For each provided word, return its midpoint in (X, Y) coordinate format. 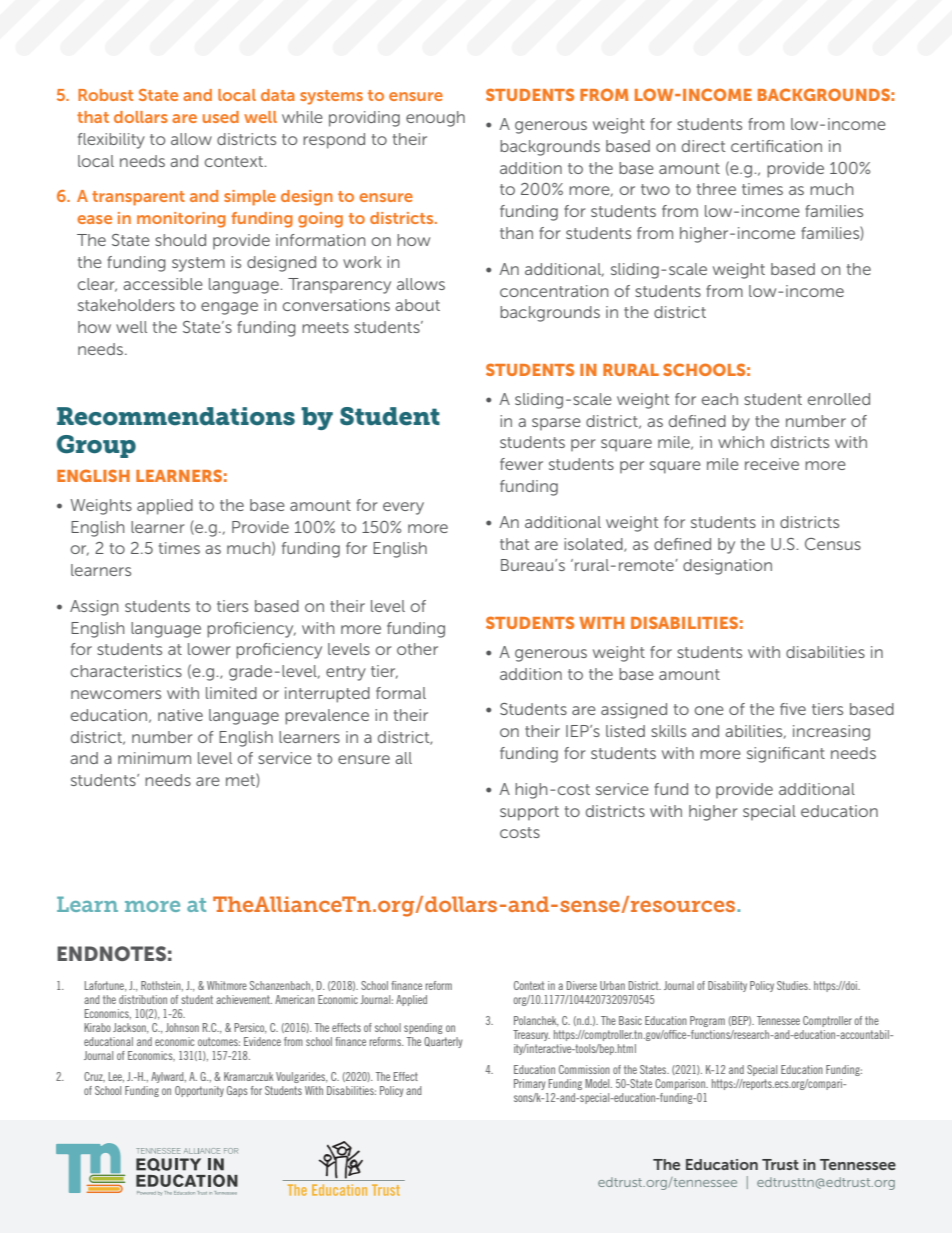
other (417, 649)
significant (786, 755)
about (417, 305)
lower (209, 649)
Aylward (168, 1077)
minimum (154, 758)
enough (435, 119)
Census (833, 544)
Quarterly (443, 1042)
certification (776, 146)
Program (707, 1021)
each (720, 399)
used (221, 117)
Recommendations (176, 416)
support (529, 813)
